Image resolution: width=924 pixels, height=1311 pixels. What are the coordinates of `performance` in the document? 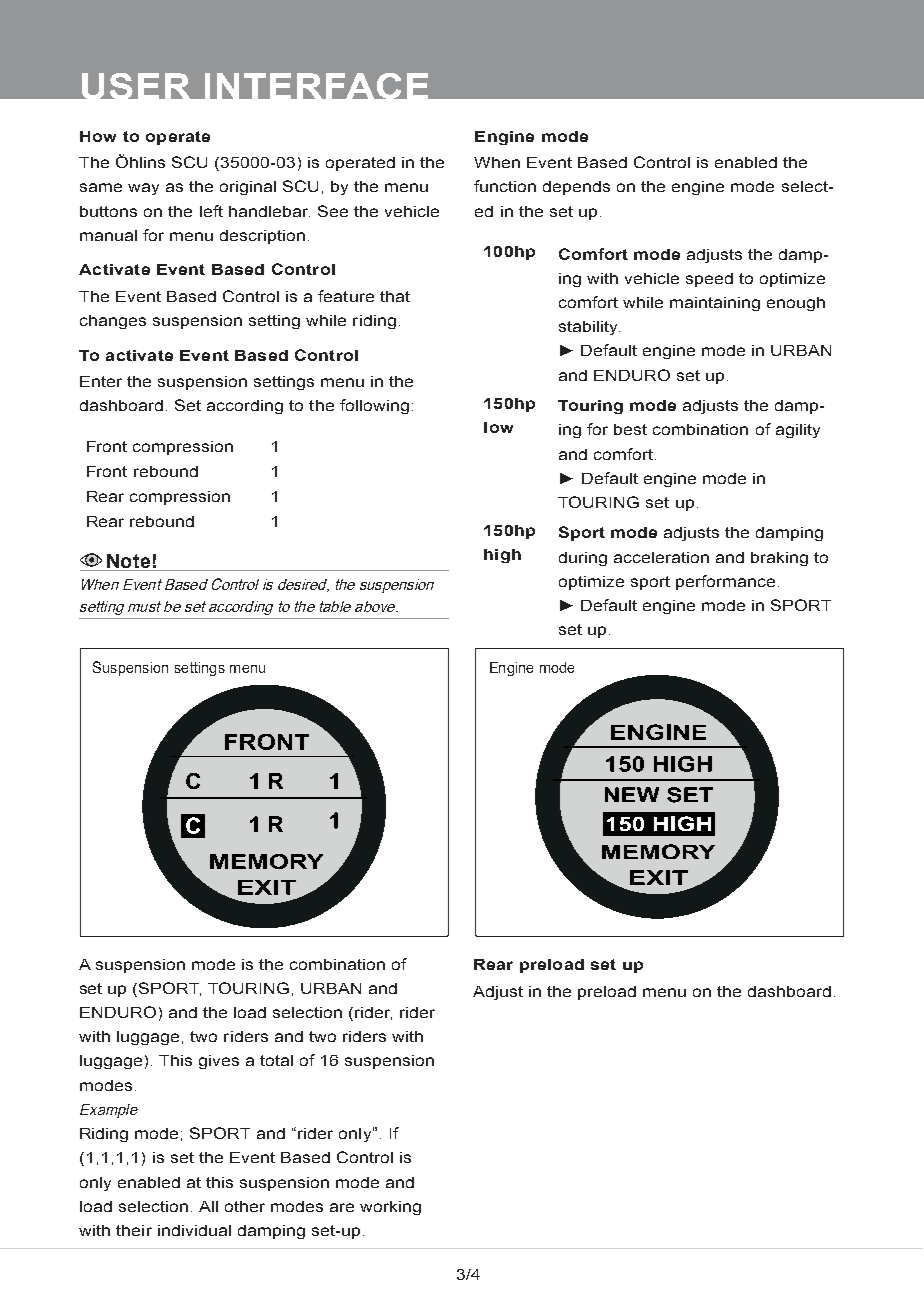 It's located at (725, 582).
